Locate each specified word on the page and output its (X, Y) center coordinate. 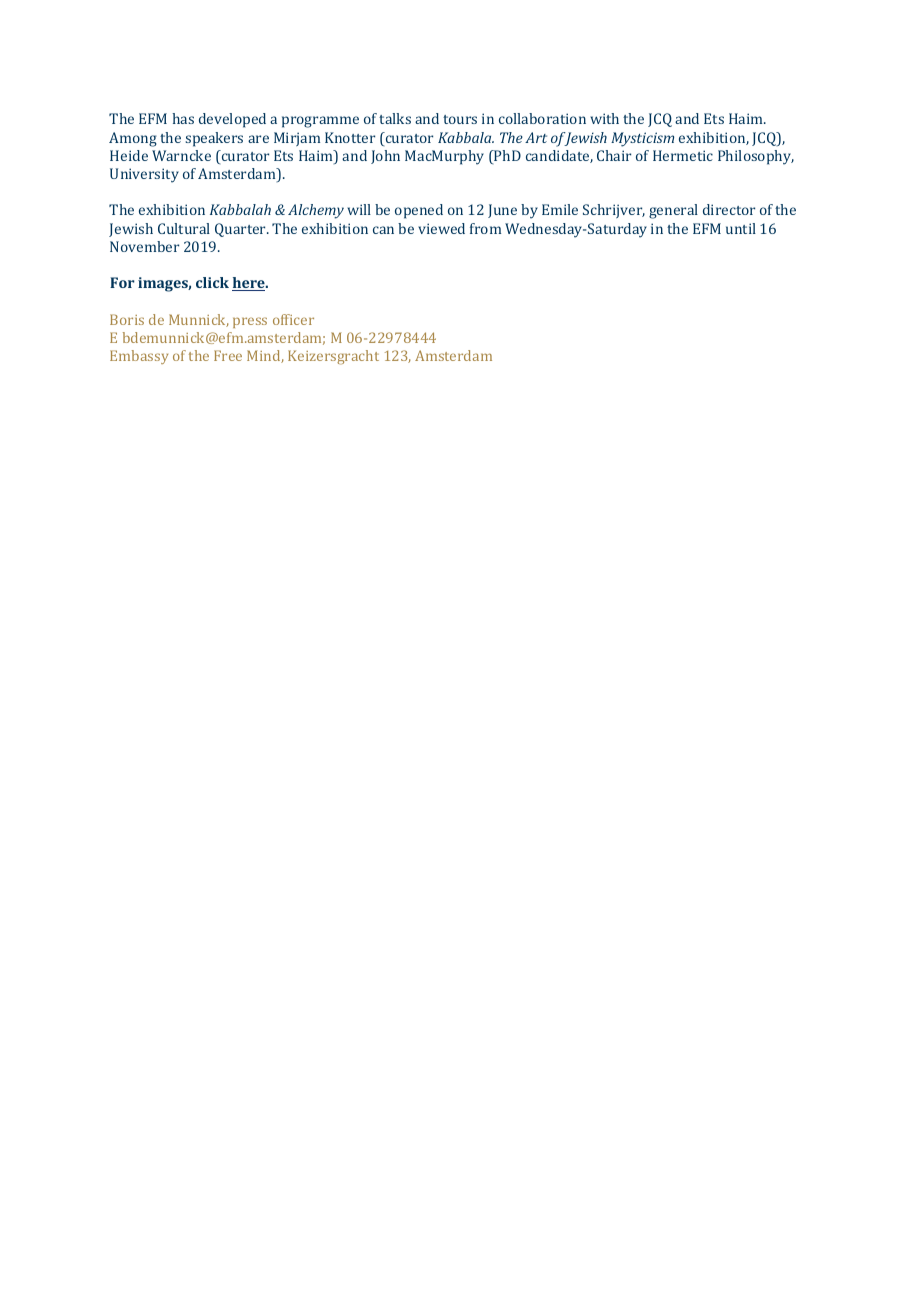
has (183, 118)
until (741, 228)
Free (228, 355)
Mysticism (642, 139)
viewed (441, 228)
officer (293, 319)
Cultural (184, 228)
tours (460, 119)
